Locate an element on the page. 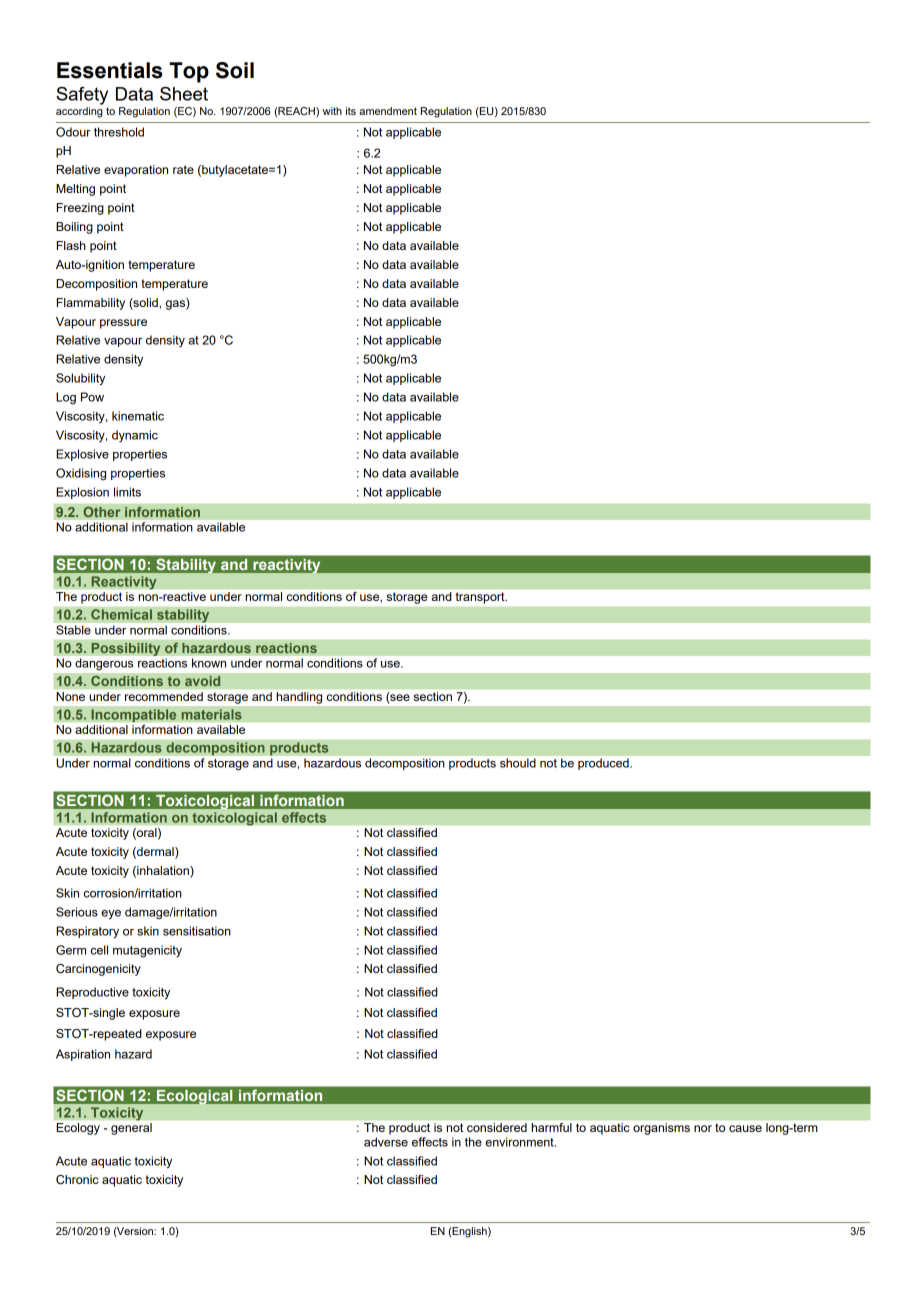 The height and width of the document is (1308, 924). adverse is located at coordinates (386, 1142).
